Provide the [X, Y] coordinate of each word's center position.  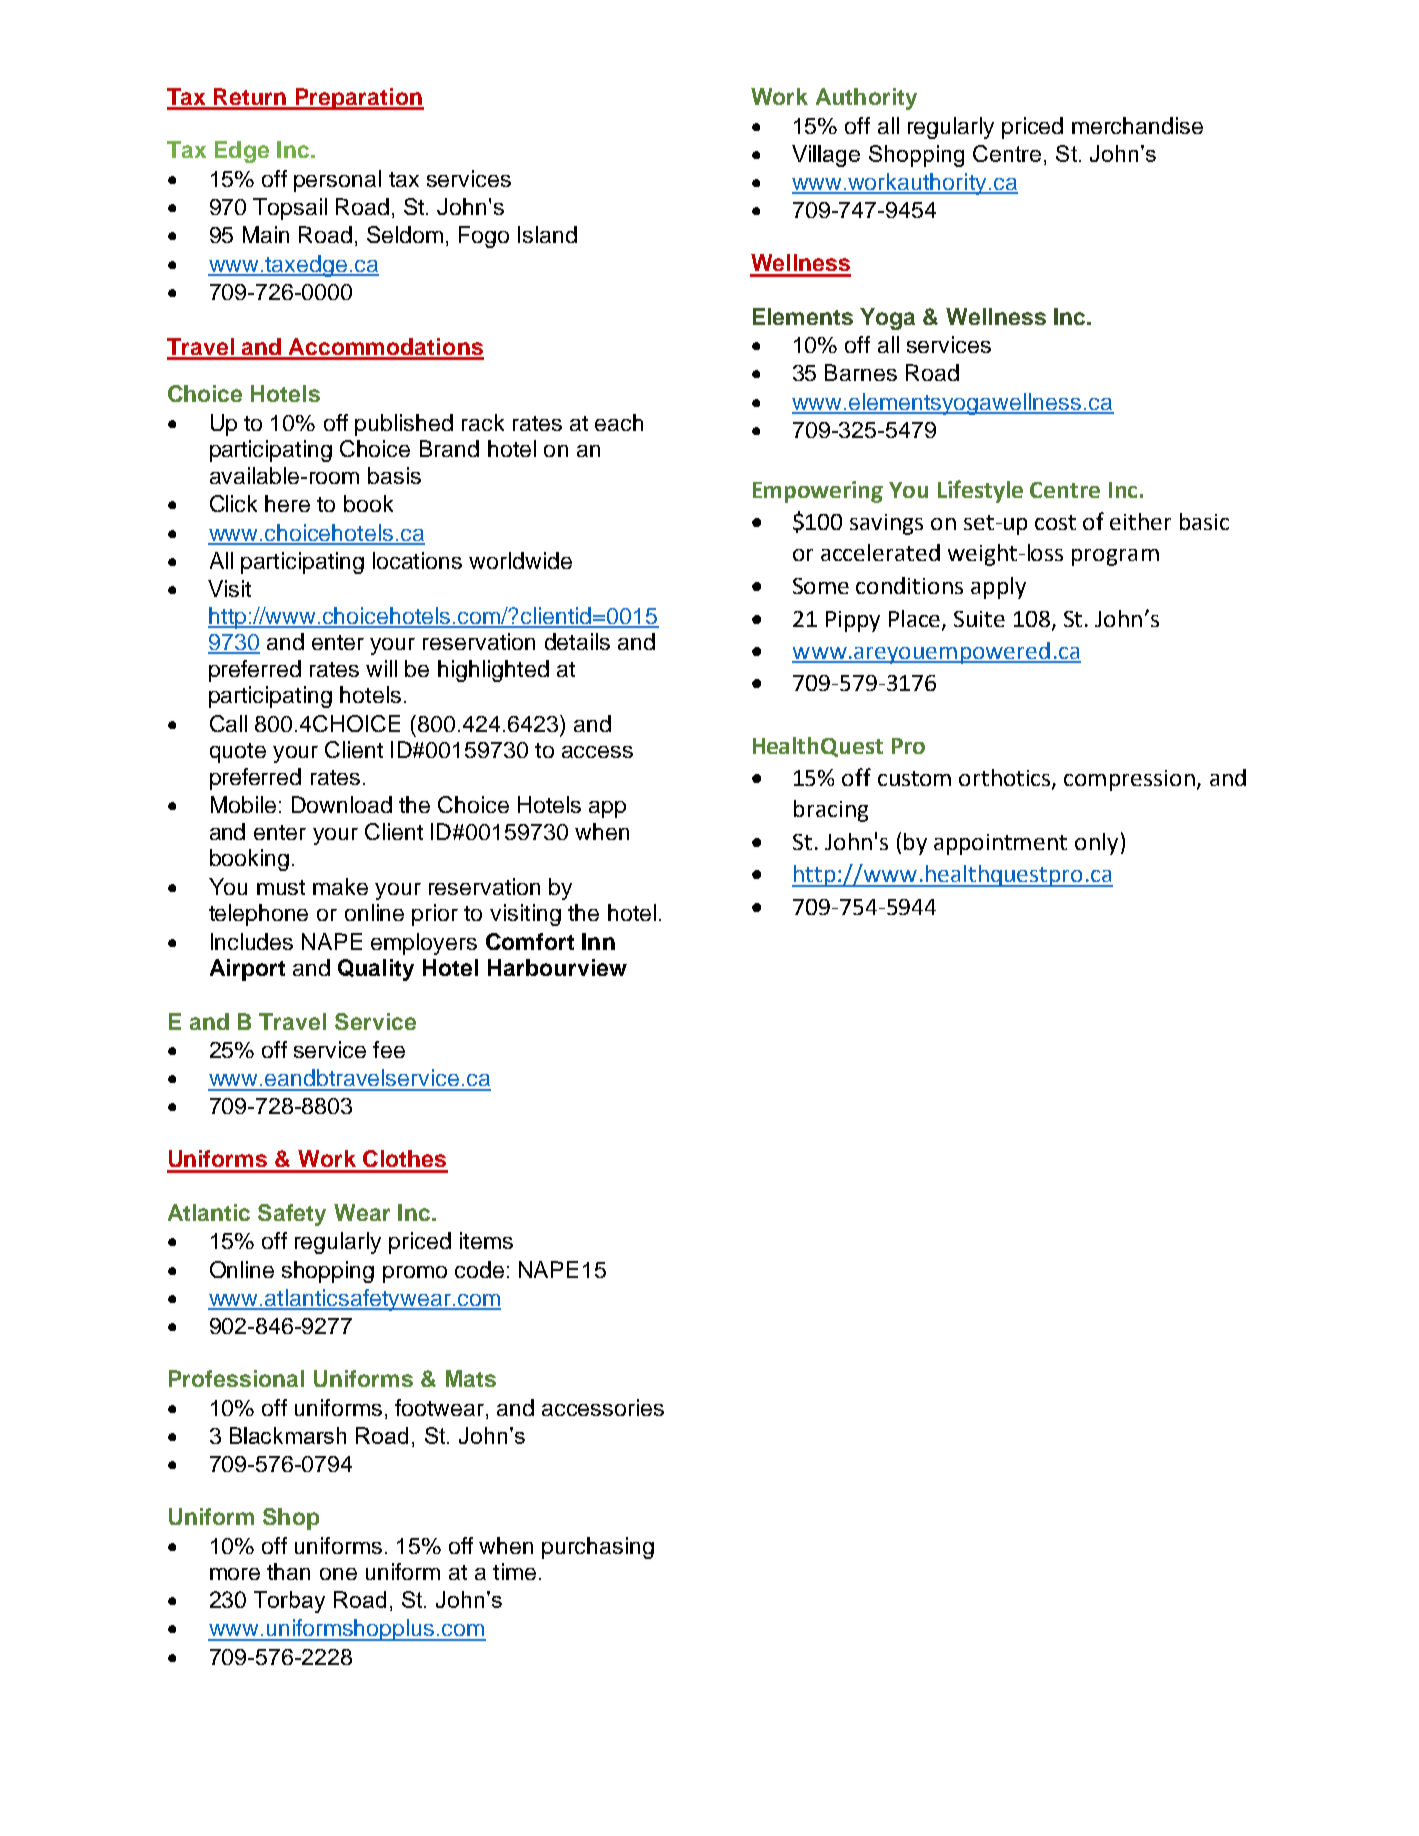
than [288, 1571]
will [381, 668]
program [1115, 557]
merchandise [1137, 125]
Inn [598, 941]
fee [389, 1049]
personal [337, 181]
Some [821, 586]
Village [826, 156]
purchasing [598, 1548]
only [1096, 844]
